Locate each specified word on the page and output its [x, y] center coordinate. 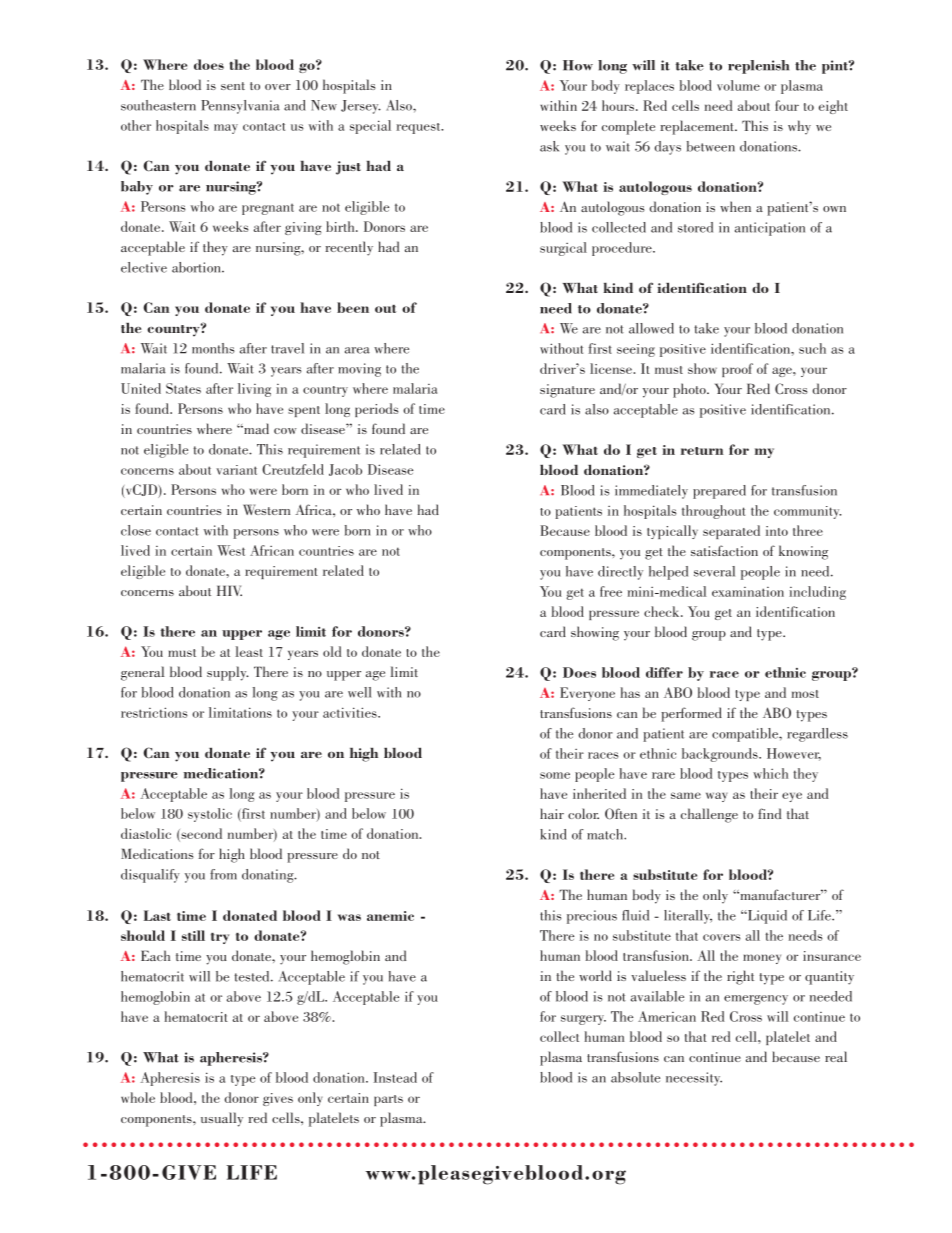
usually [222, 1119]
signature [567, 391]
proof [737, 370]
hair [552, 813]
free [611, 591]
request [419, 128]
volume [738, 85]
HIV [229, 590]
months [213, 348]
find [769, 813]
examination [748, 592]
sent [233, 86]
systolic [210, 815]
